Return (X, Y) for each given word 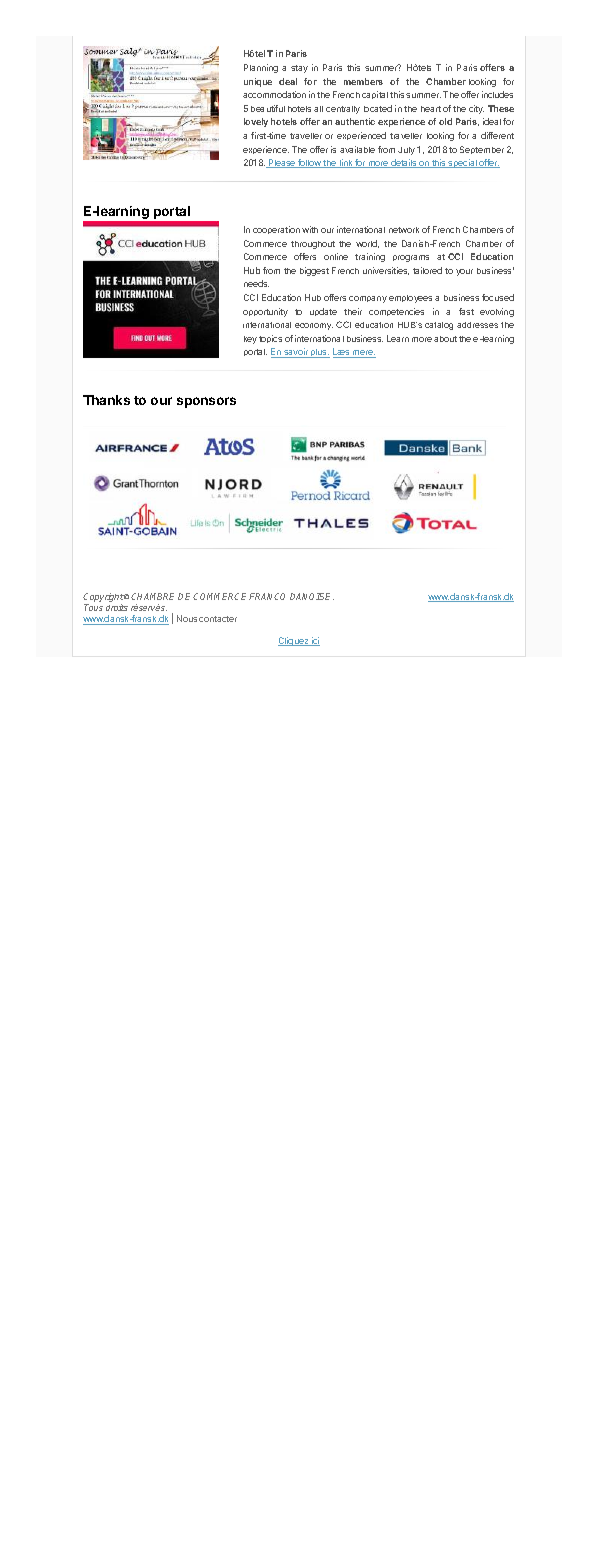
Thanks (106, 400)
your (464, 272)
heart (431, 109)
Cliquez (294, 641)
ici (315, 641)
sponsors (206, 402)
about (445, 339)
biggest (314, 271)
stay (299, 69)
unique (258, 82)
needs (256, 283)
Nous (187, 618)
